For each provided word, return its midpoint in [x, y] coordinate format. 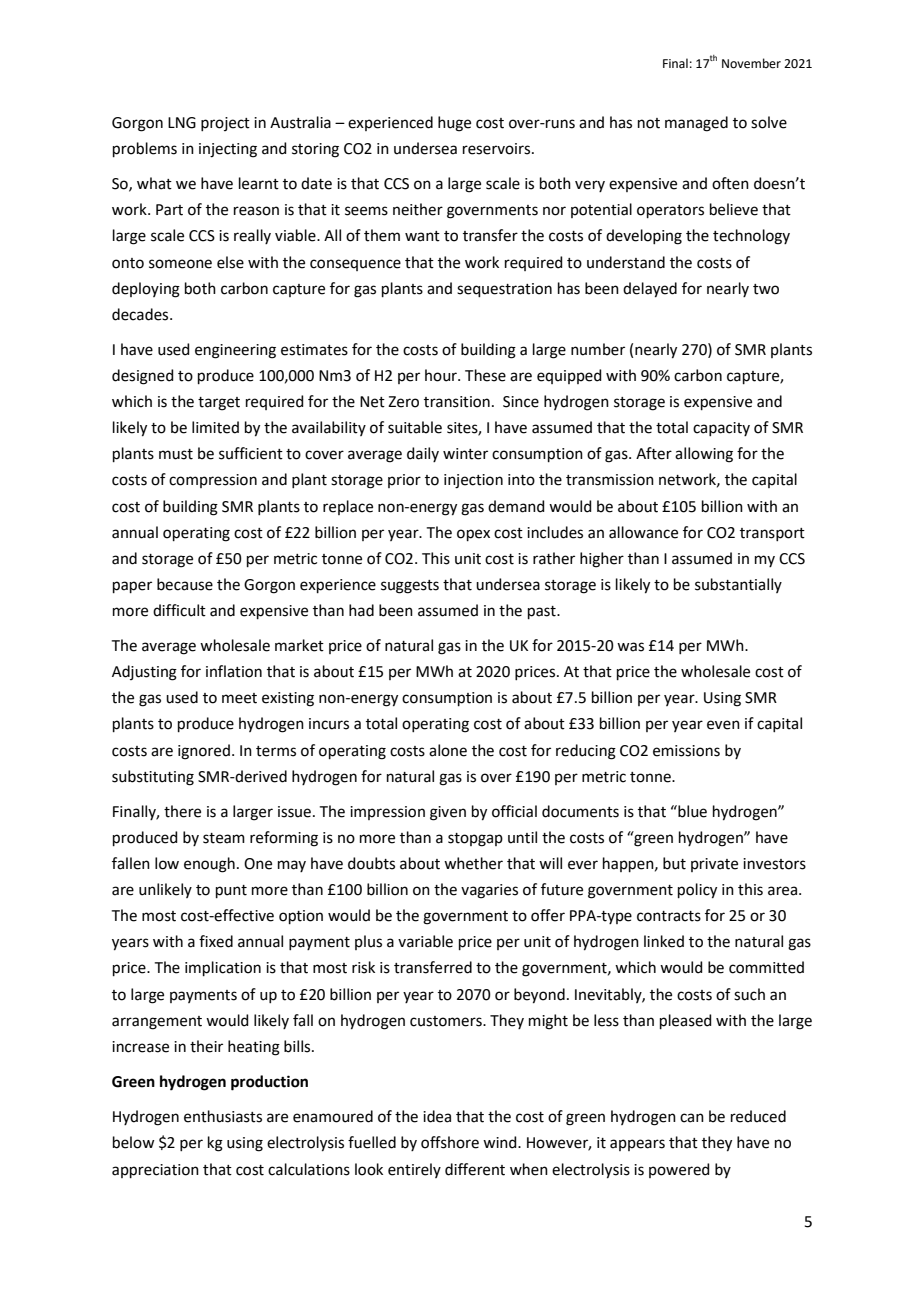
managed [696, 124]
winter [465, 454]
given [448, 813]
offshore [450, 1142]
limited [215, 427]
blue [691, 811]
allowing [704, 455]
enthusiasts [223, 1116]
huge [454, 124]
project [225, 124]
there [182, 811]
